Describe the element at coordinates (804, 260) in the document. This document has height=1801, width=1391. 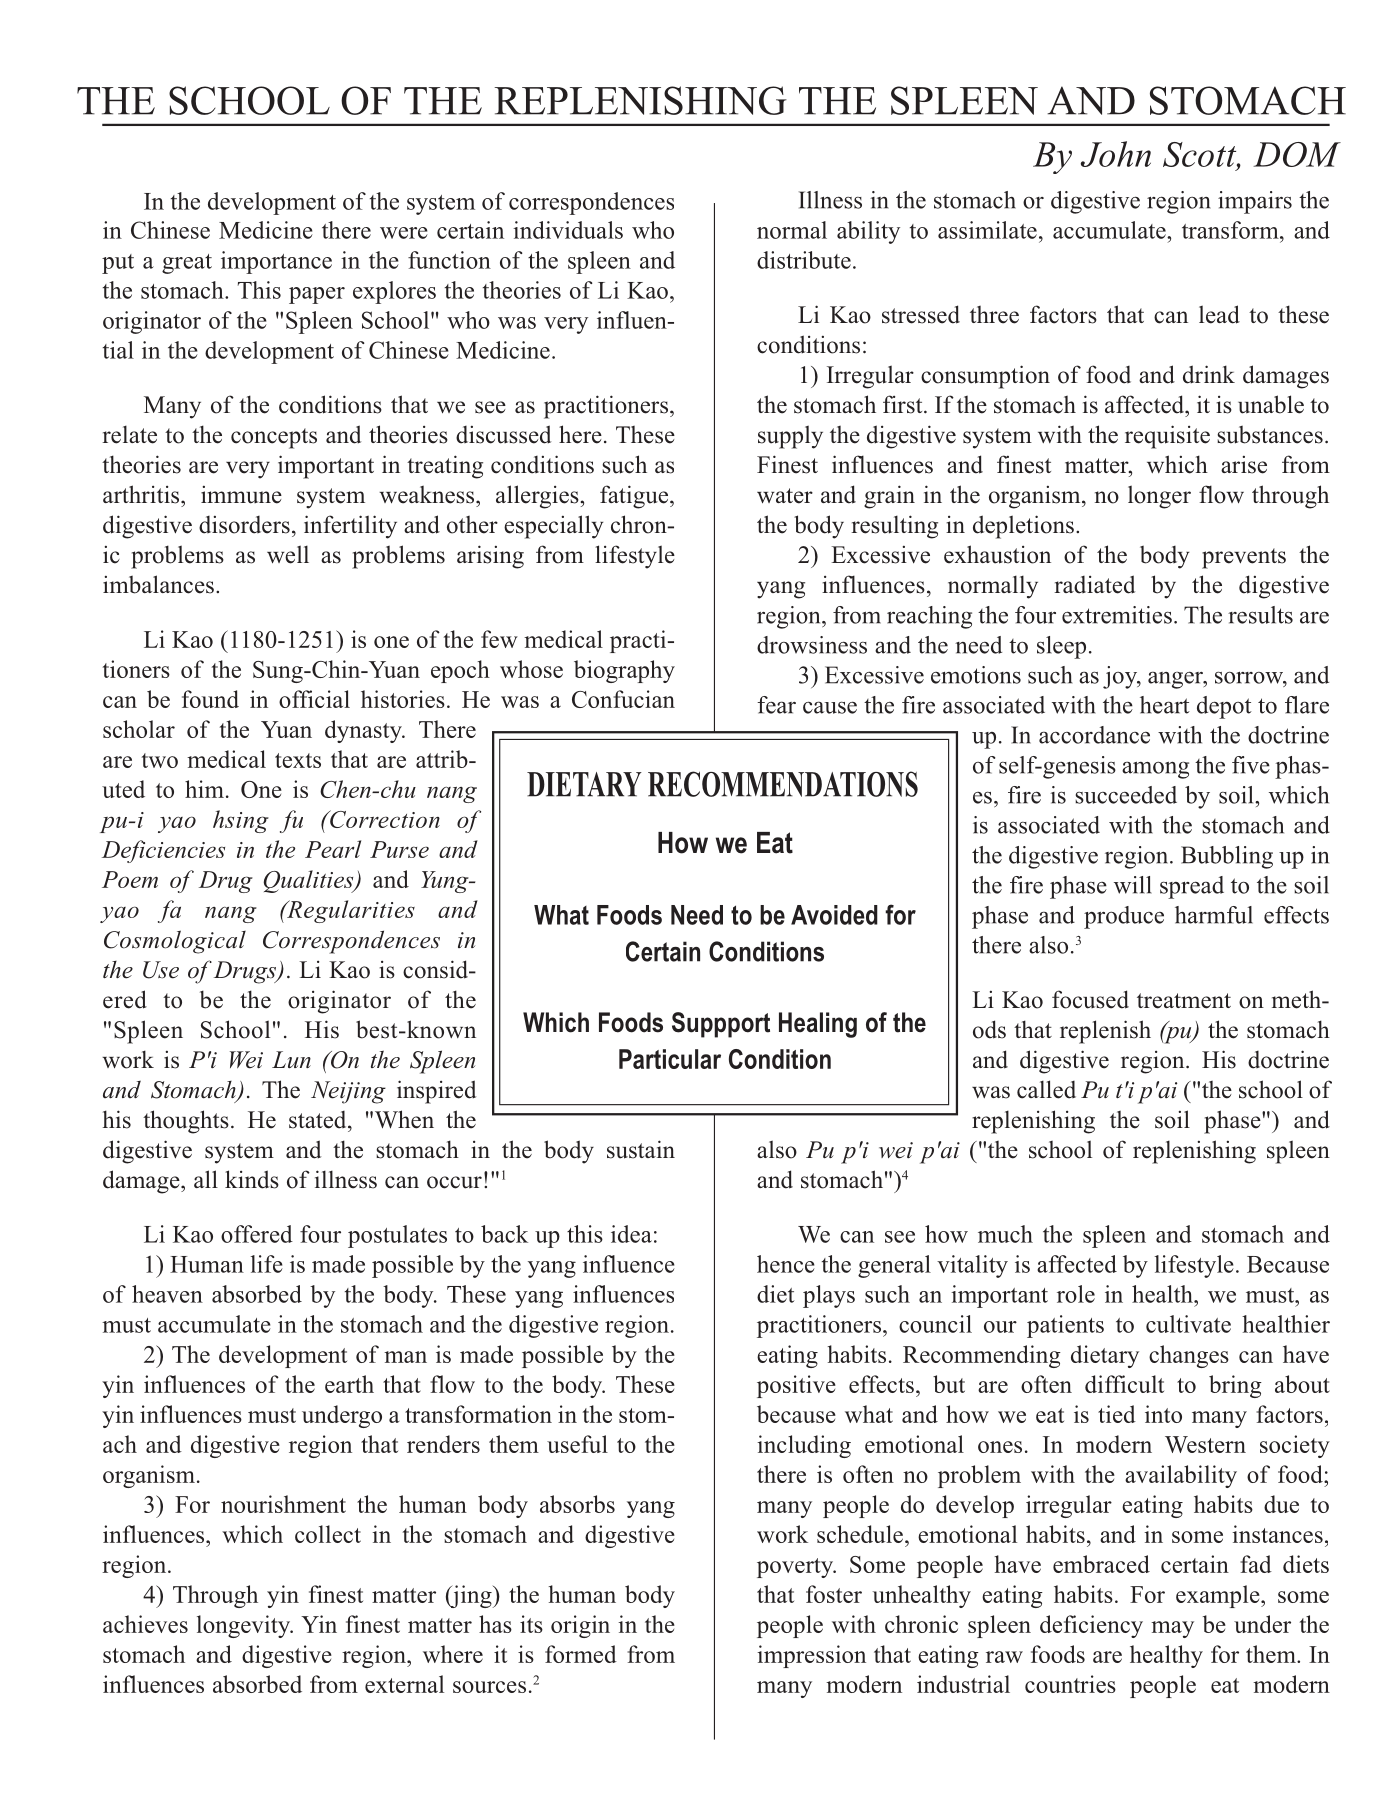
I see `distribute` at that location.
